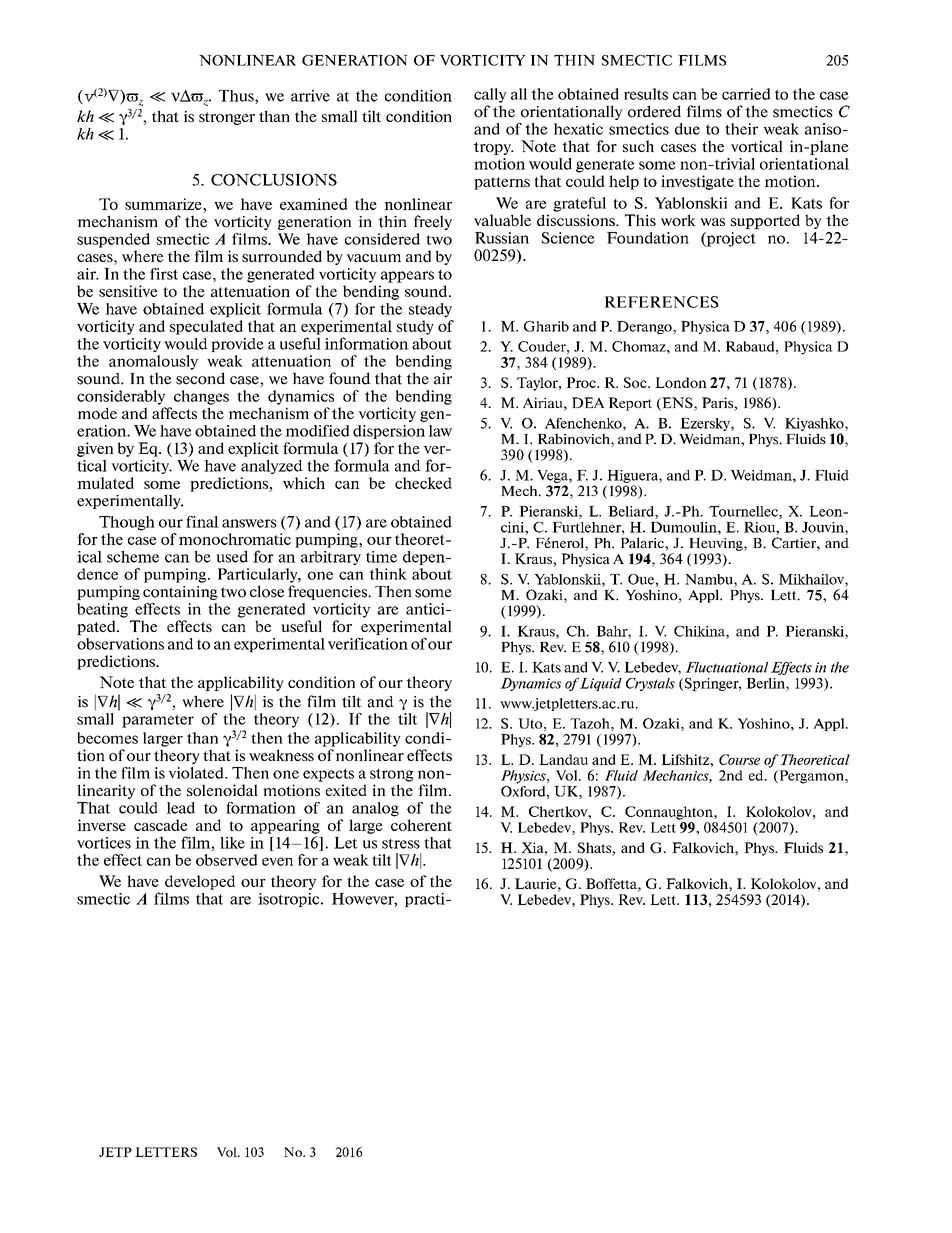 The image size is (952, 1233). Describe the element at coordinates (200, 882) in the document. I see `developed` at that location.
